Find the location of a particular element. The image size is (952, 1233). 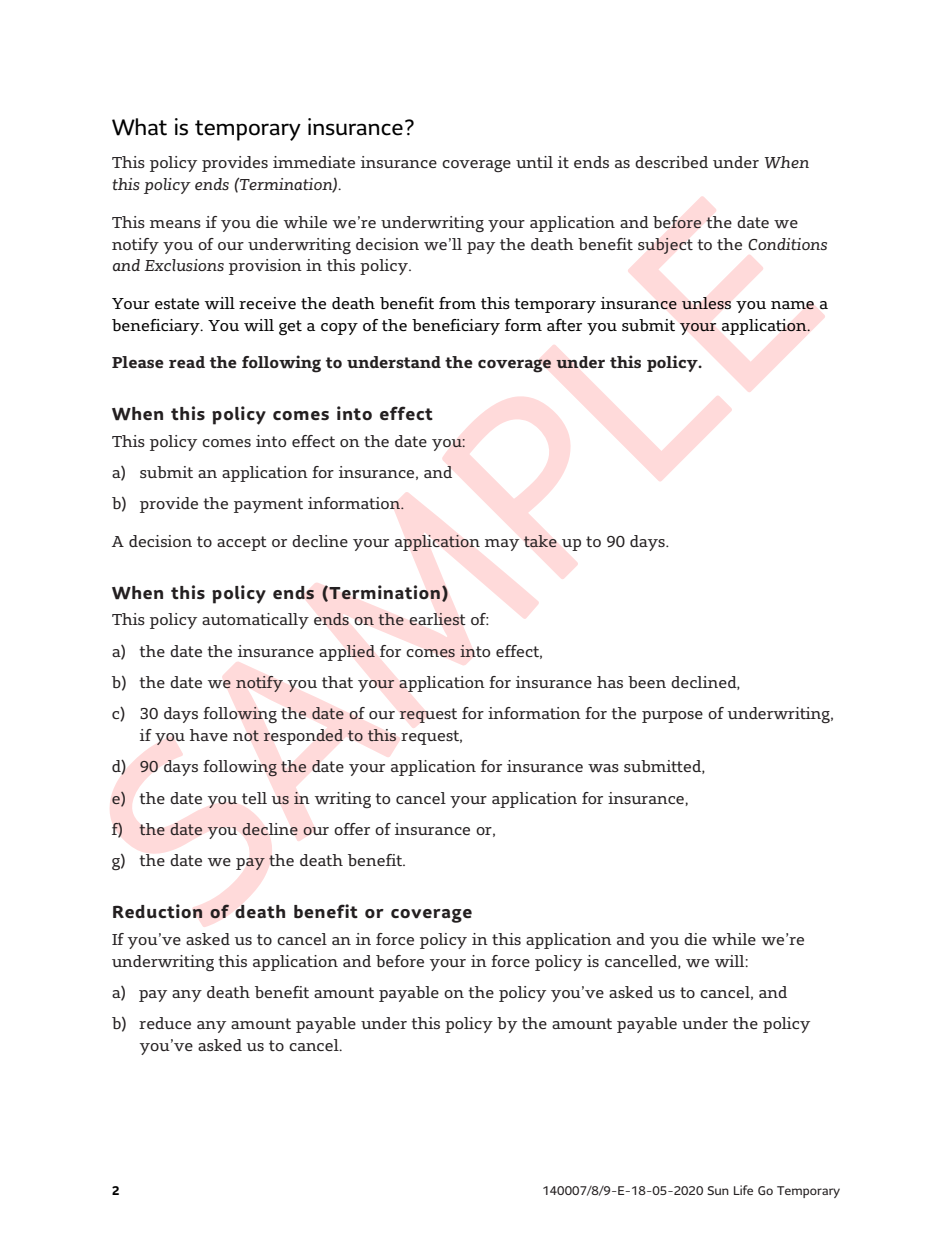

until is located at coordinates (534, 162).
